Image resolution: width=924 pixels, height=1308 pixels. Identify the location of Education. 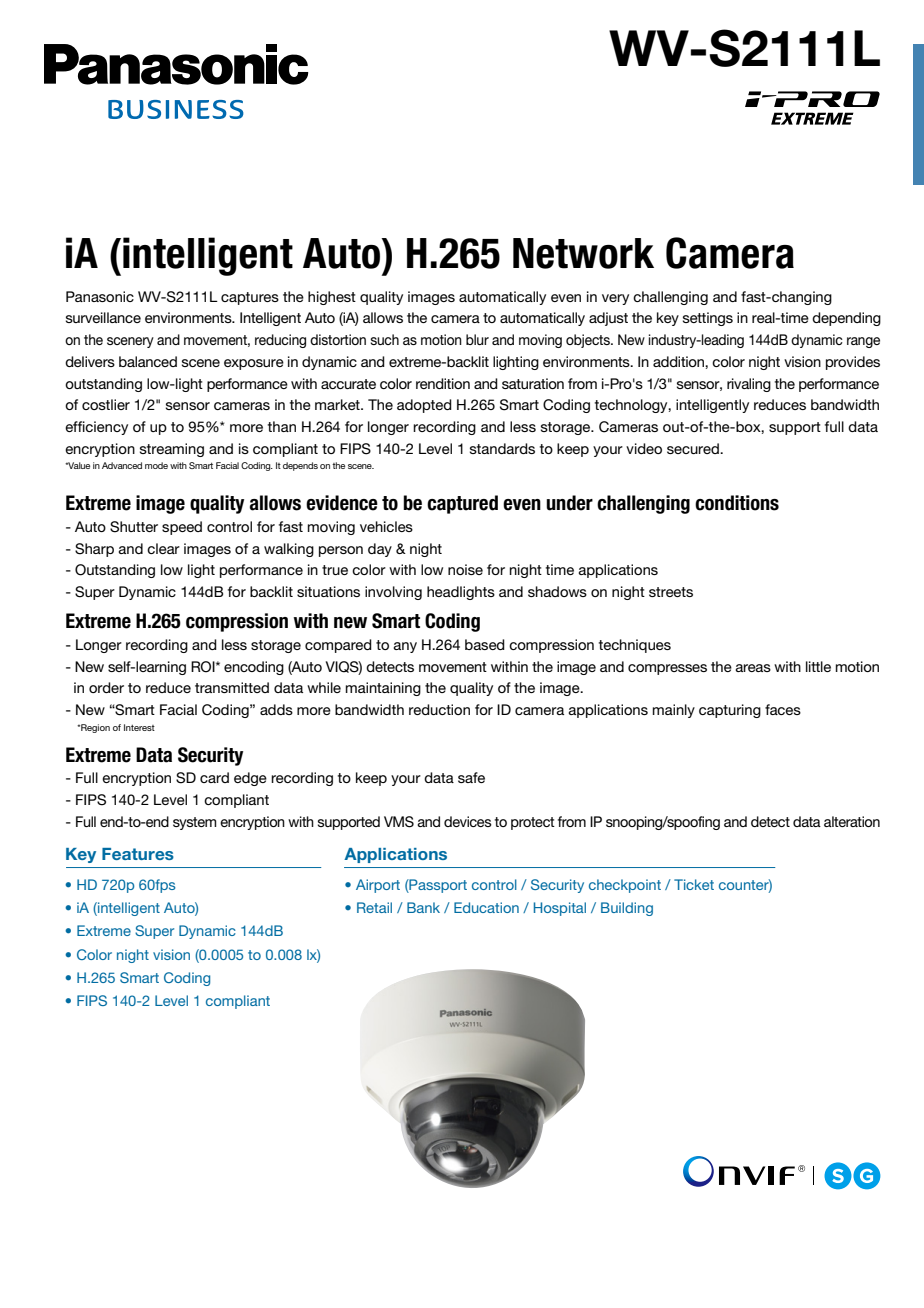
(486, 907).
